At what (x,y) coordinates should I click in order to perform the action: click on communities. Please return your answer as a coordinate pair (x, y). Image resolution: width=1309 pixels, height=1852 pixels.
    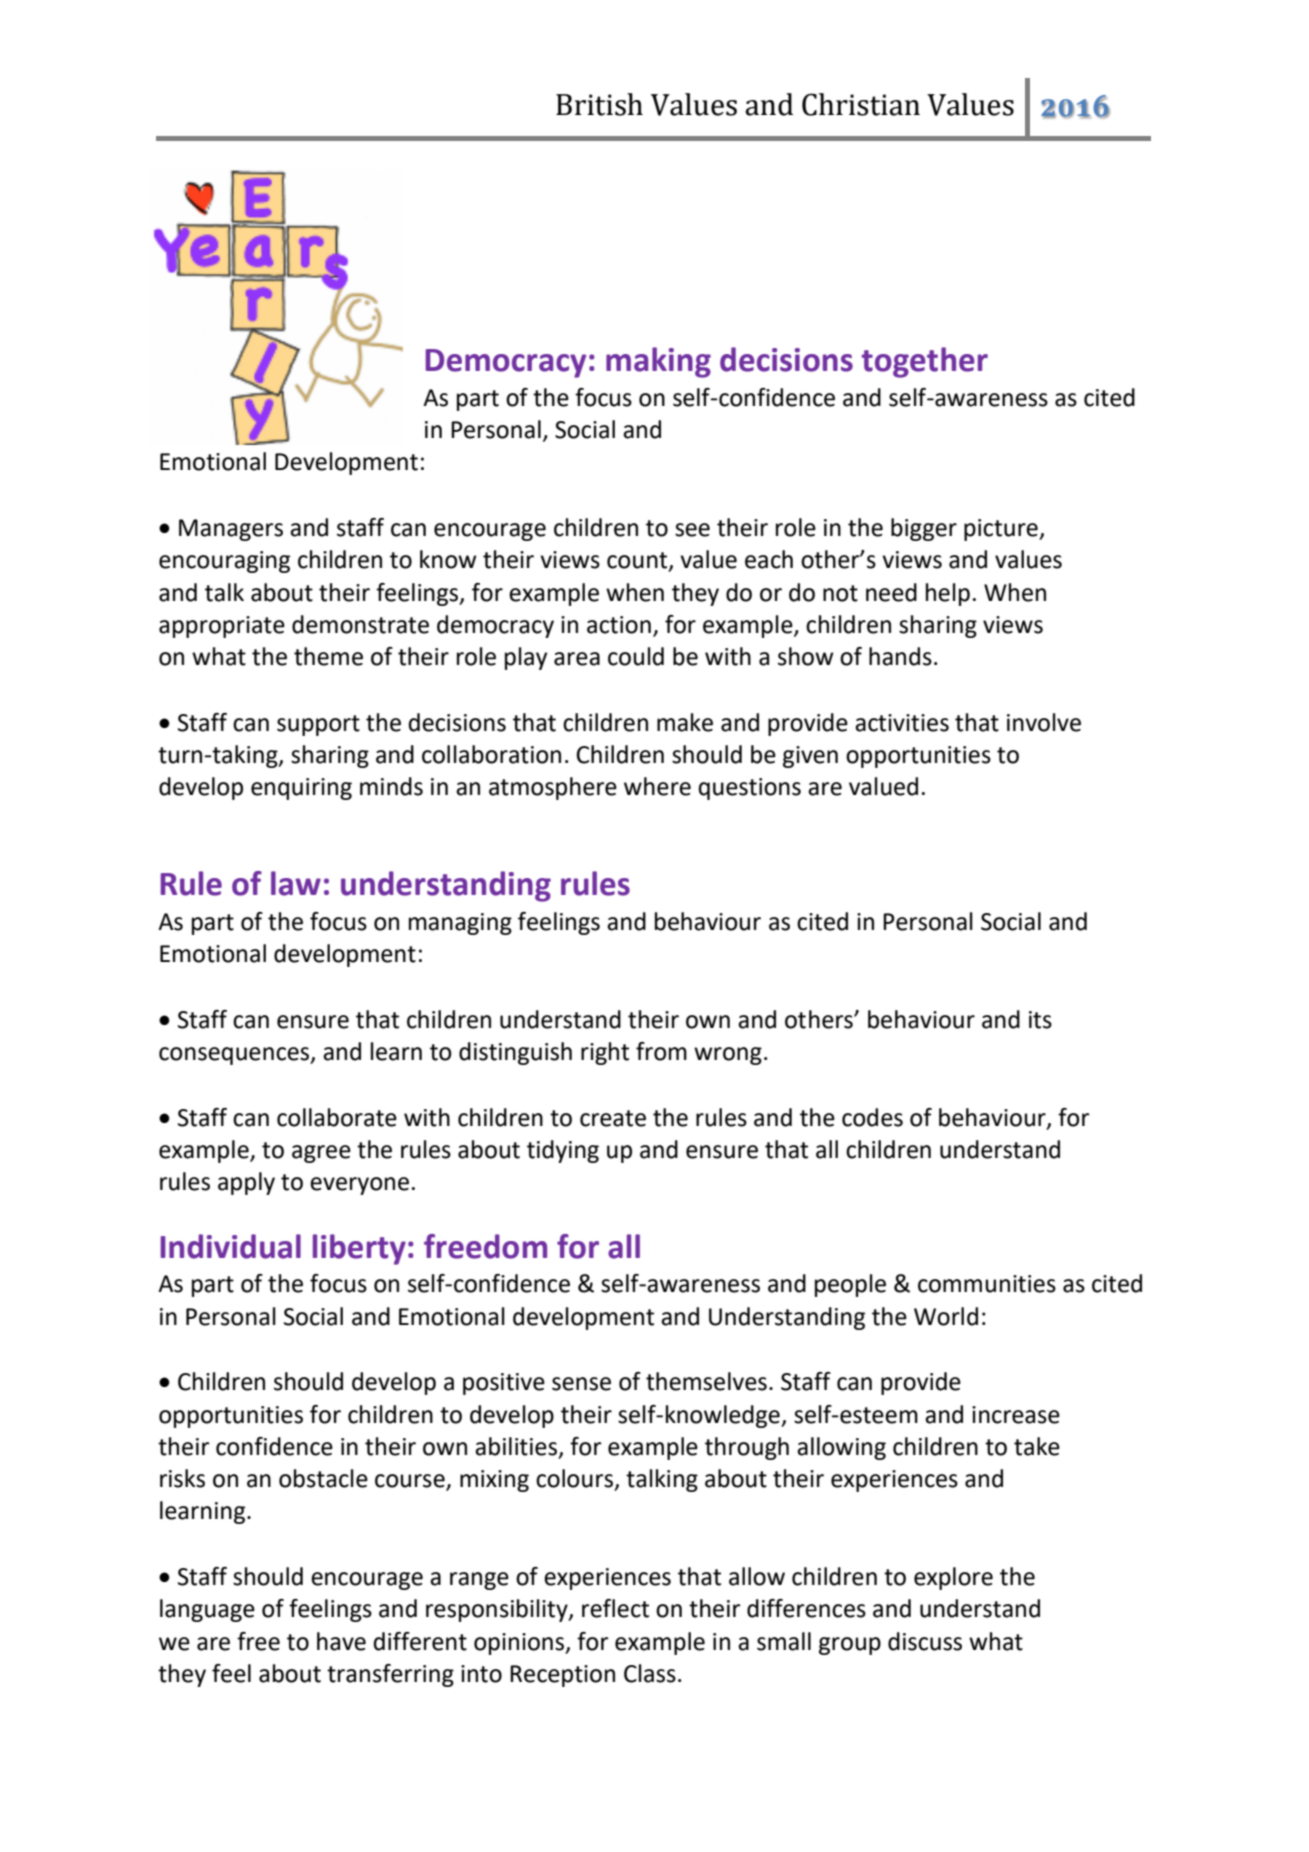
    Looking at the image, I should click on (987, 1284).
